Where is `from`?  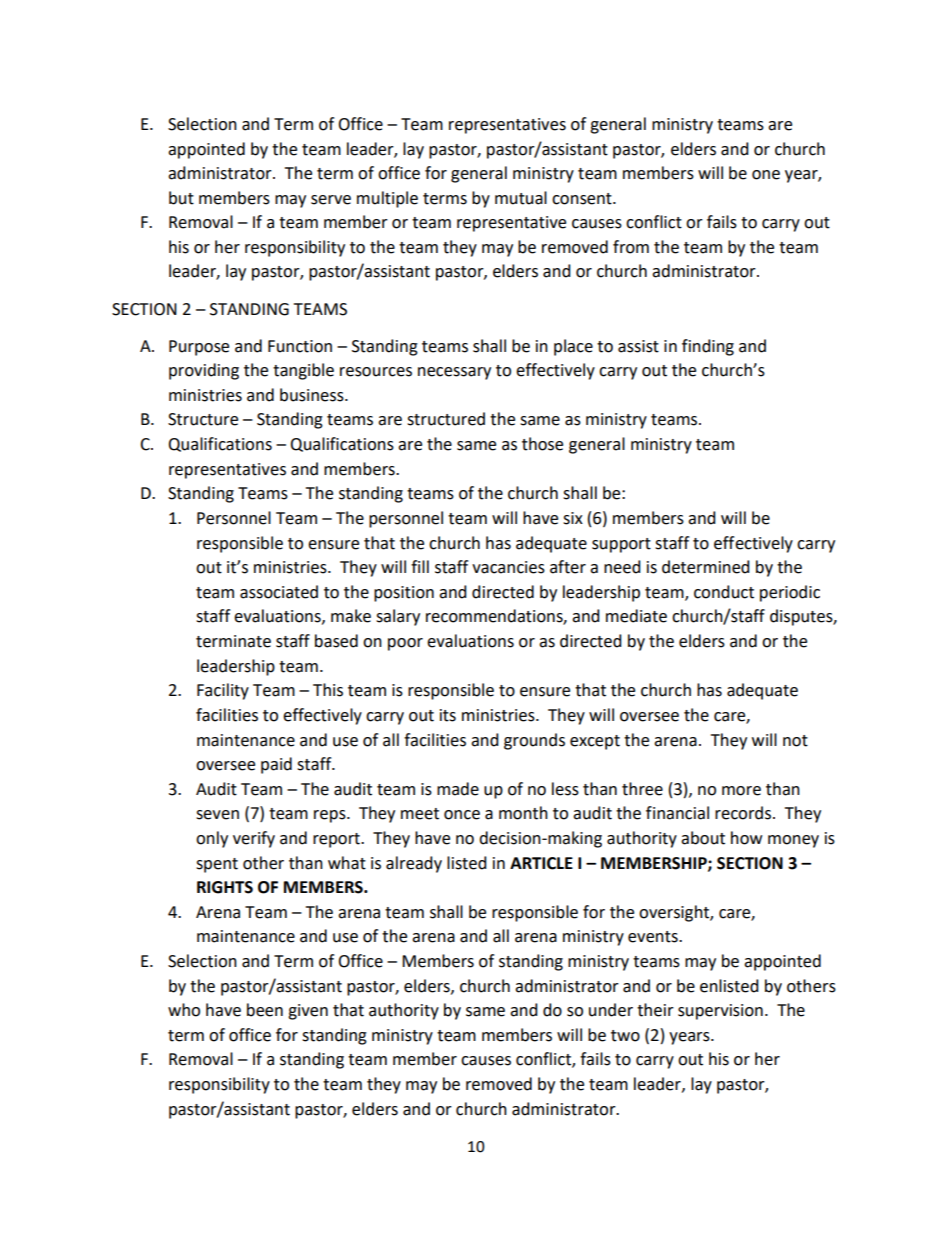
from is located at coordinates (631, 247).
